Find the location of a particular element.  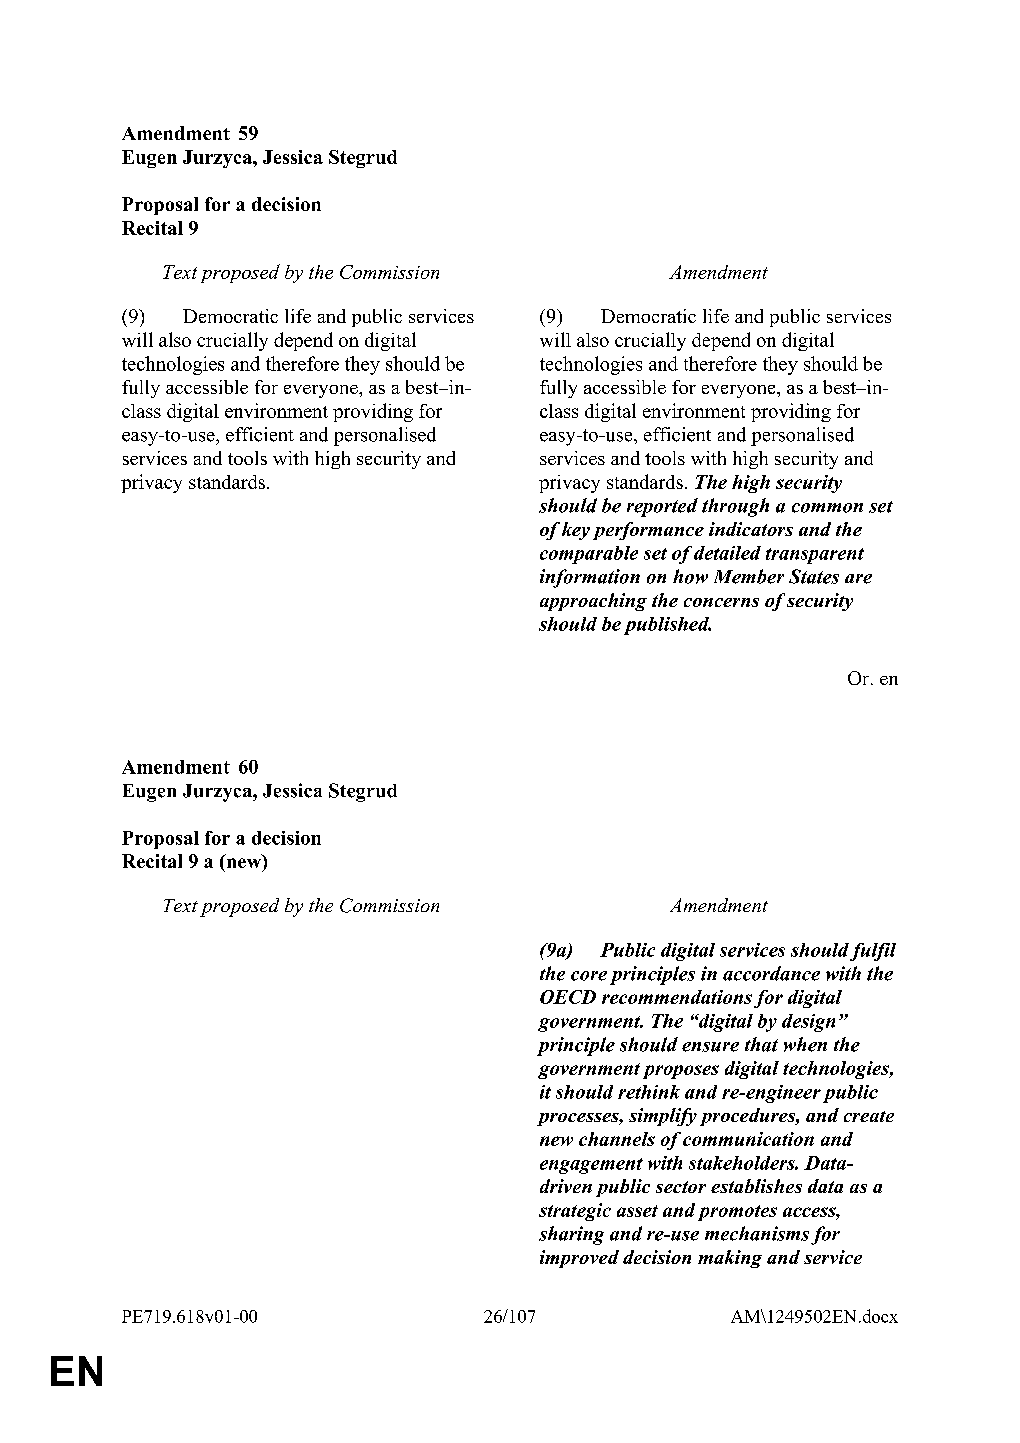

approaching is located at coordinates (593, 602).
